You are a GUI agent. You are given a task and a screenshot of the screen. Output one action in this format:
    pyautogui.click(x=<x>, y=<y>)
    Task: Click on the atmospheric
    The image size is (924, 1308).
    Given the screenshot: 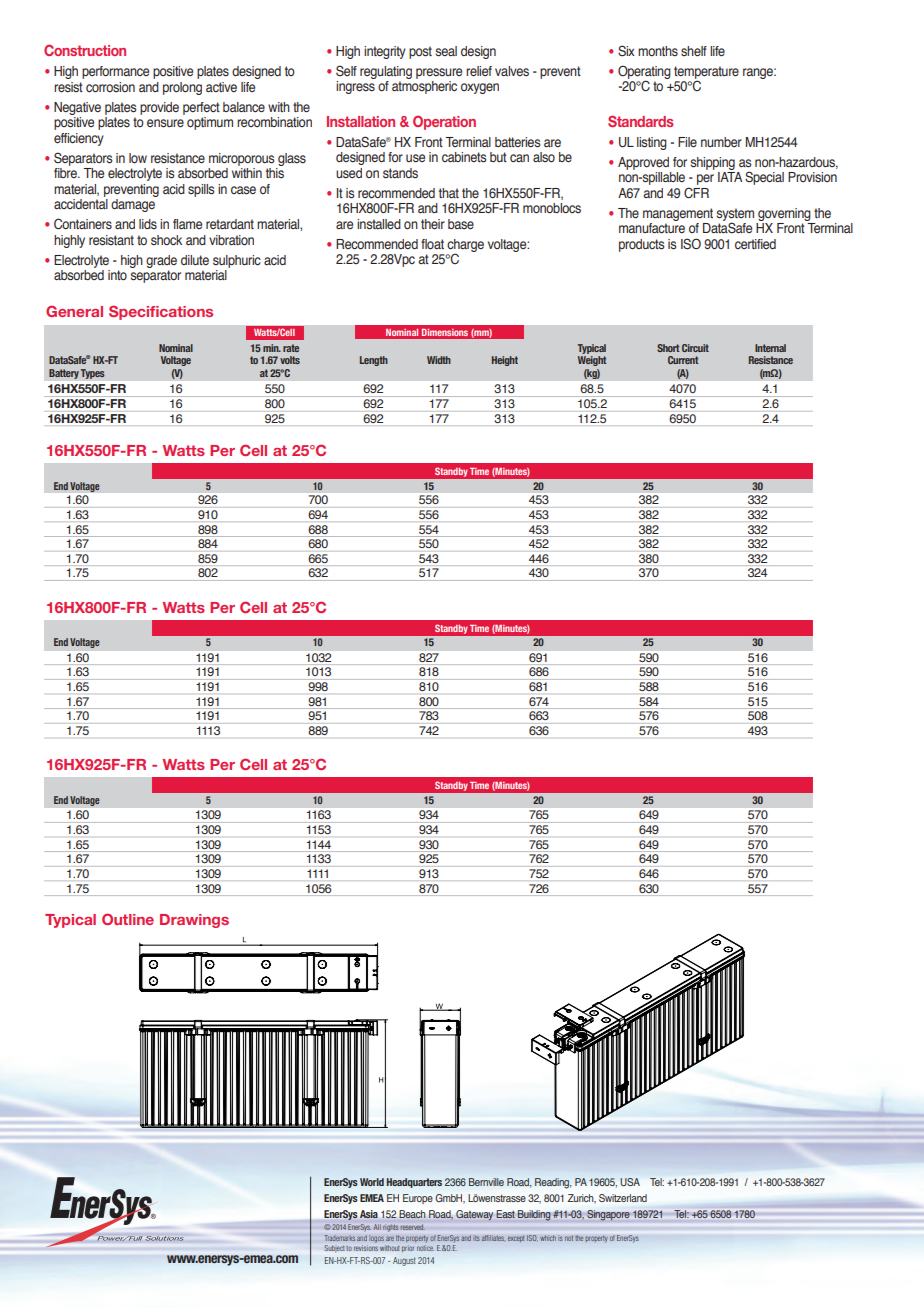 What is the action you would take?
    pyautogui.click(x=424, y=87)
